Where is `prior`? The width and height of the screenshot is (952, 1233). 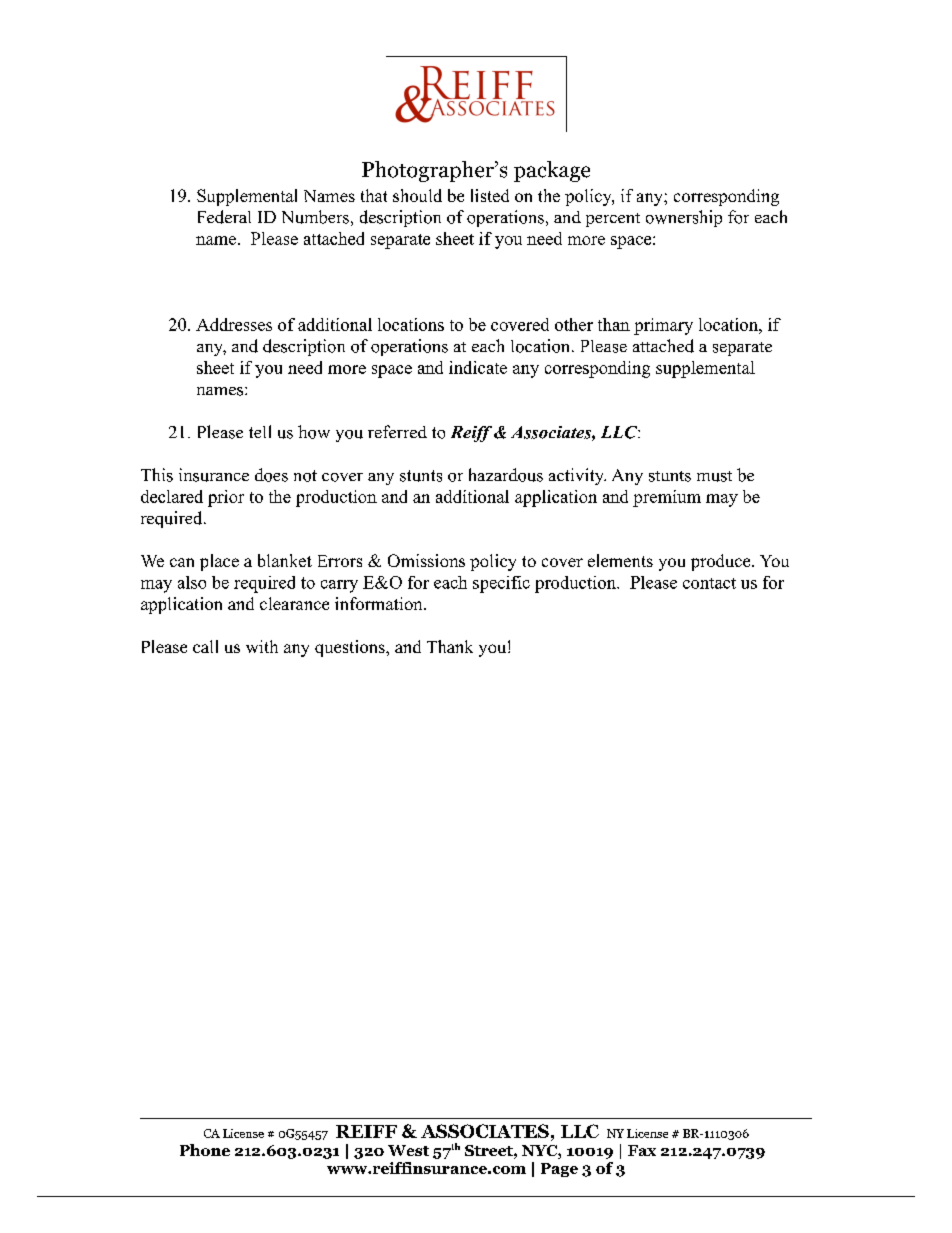 prior is located at coordinates (226, 498).
